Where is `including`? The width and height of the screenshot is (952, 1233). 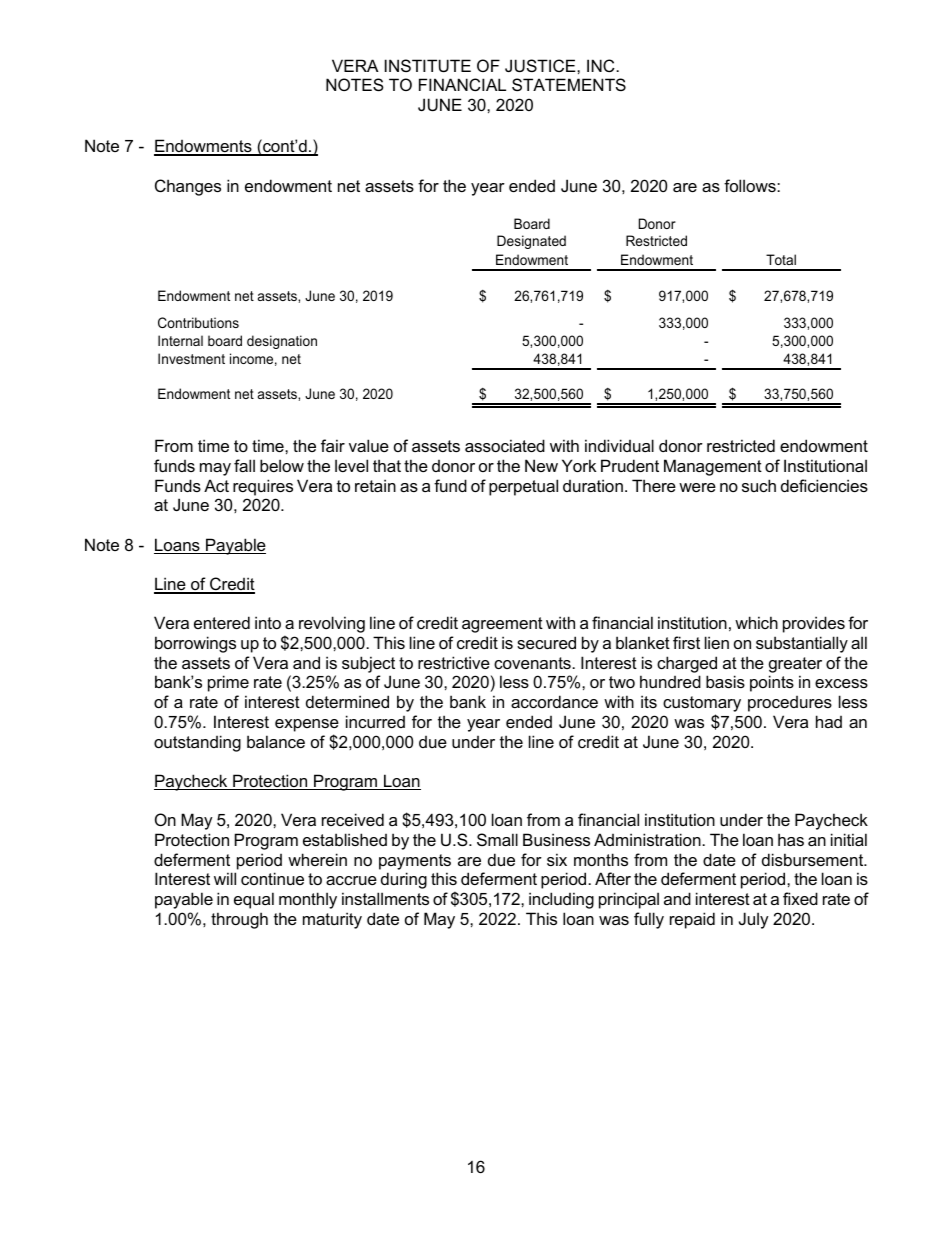 including is located at coordinates (561, 900).
